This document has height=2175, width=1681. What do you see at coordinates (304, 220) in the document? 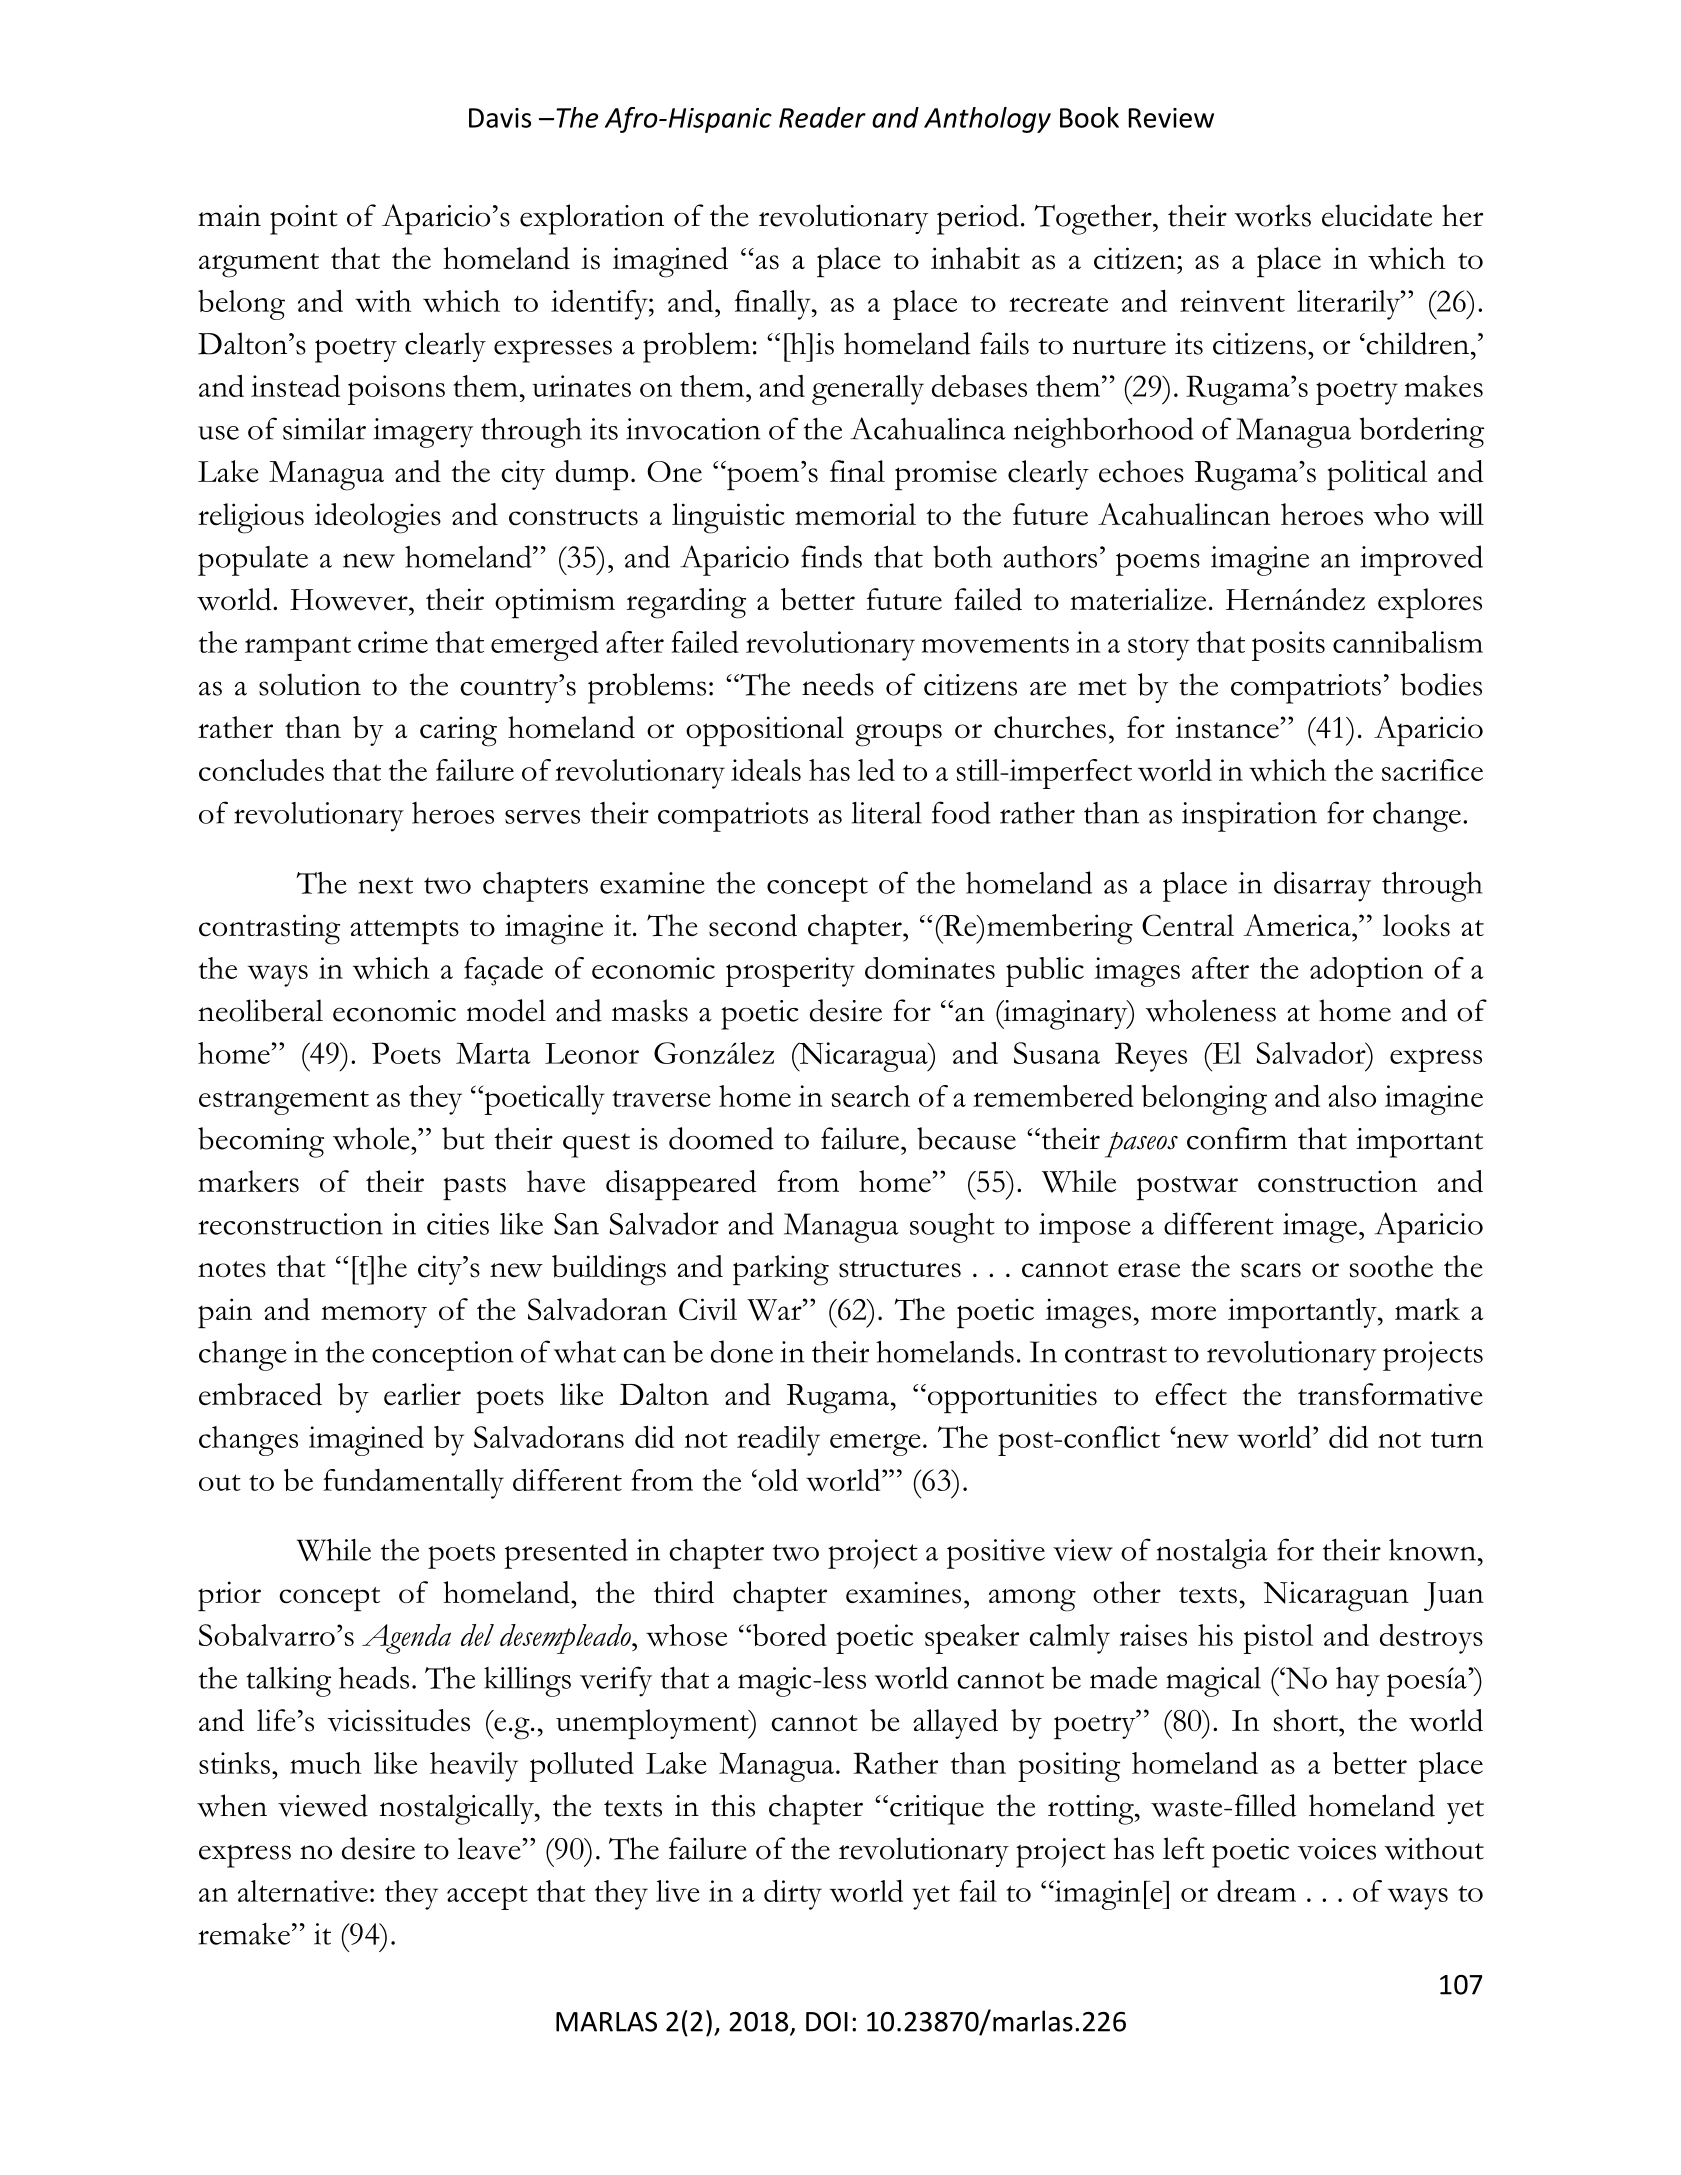
I see `point` at bounding box center [304, 220].
